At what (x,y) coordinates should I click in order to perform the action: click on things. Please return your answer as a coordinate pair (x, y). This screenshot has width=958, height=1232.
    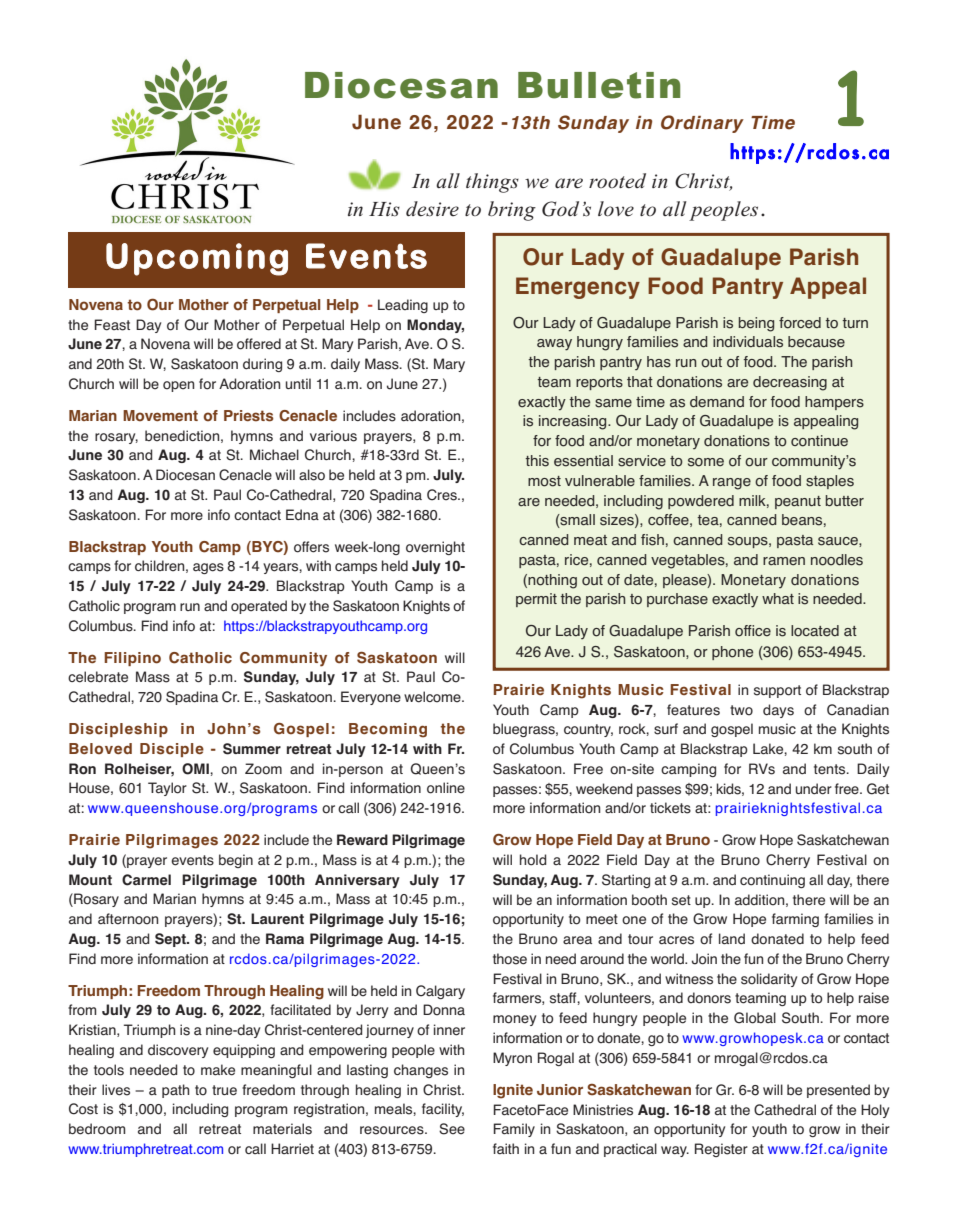
    Looking at the image, I should click on (492, 183).
